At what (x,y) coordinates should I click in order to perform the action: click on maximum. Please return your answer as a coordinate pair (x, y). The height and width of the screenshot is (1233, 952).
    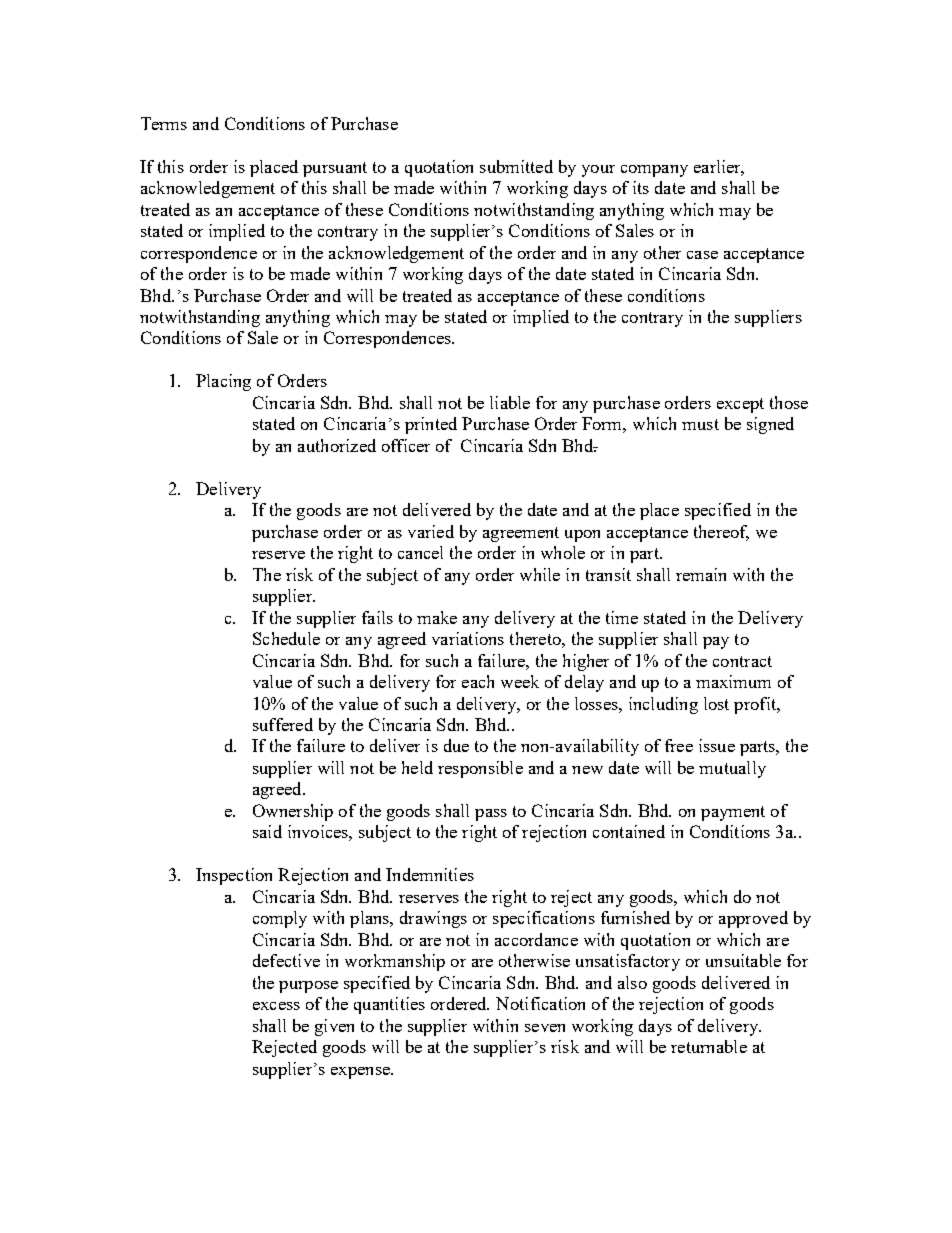
    Looking at the image, I should click on (733, 681).
